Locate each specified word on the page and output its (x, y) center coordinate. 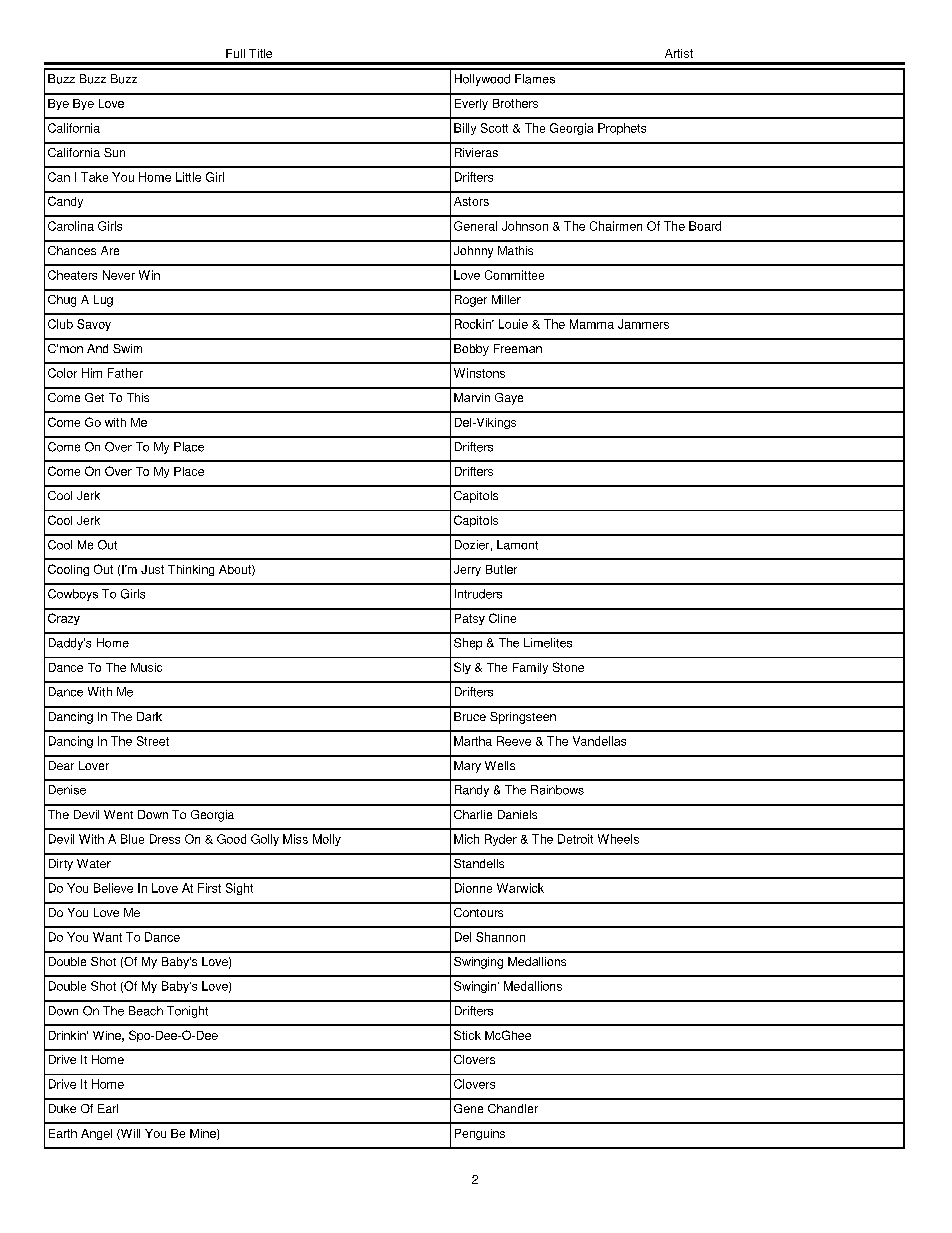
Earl (108, 1108)
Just (152, 569)
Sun (114, 152)
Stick (467, 1035)
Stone (568, 667)
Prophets (622, 129)
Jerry (467, 570)
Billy (465, 129)
